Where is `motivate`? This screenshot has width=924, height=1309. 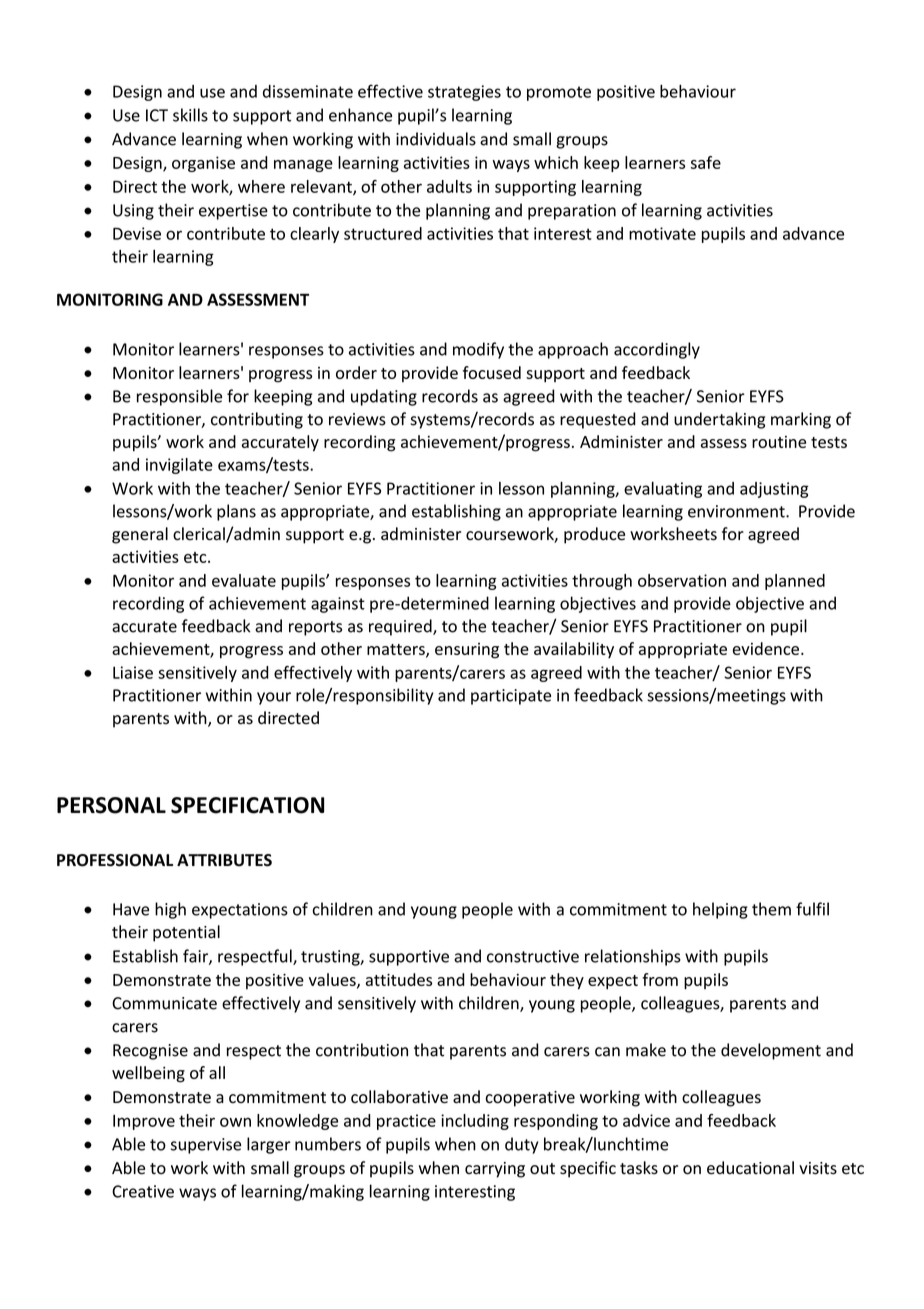
motivate is located at coordinates (662, 233).
